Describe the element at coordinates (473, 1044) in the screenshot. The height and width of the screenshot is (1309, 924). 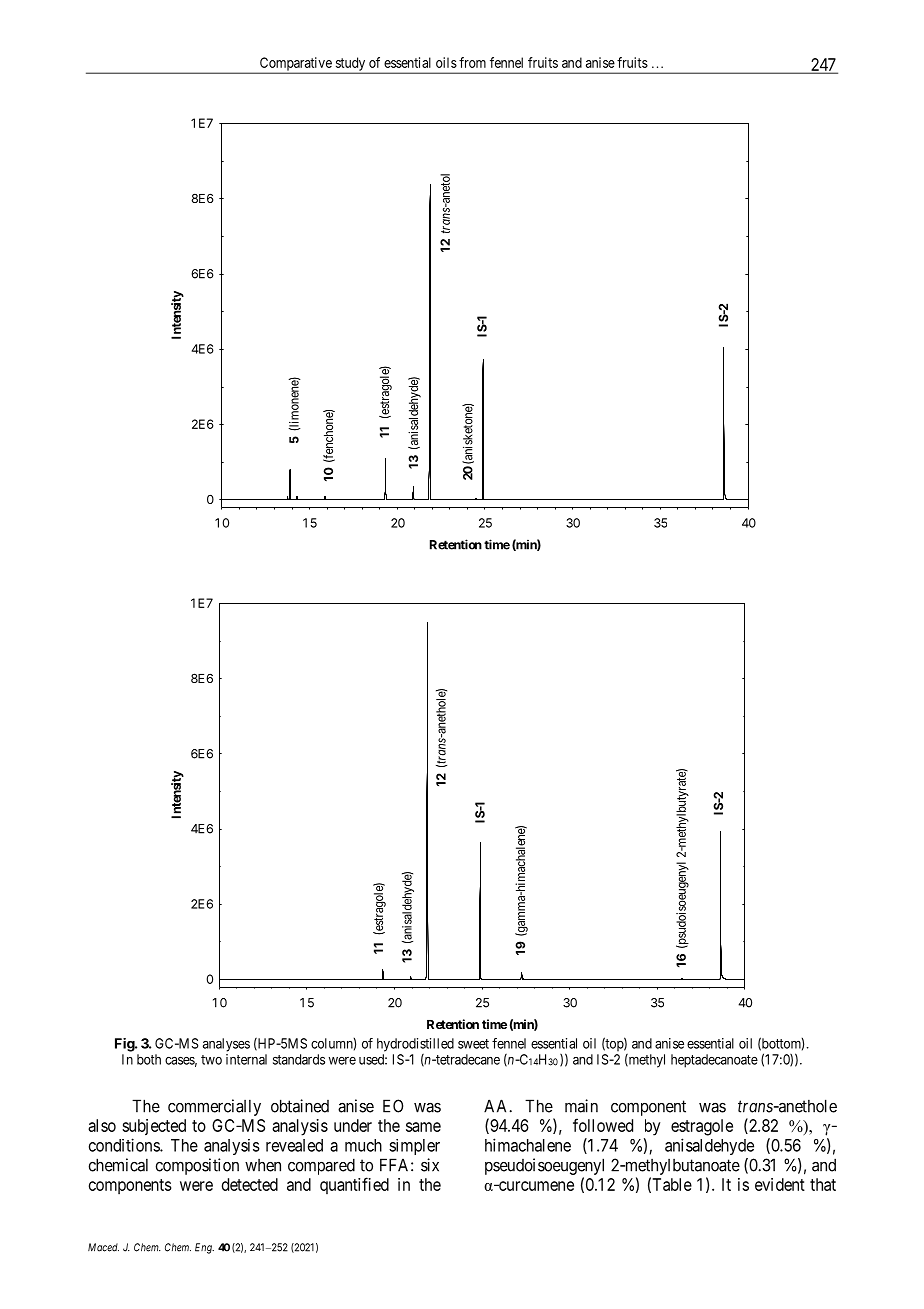
I see `sweet` at that location.
